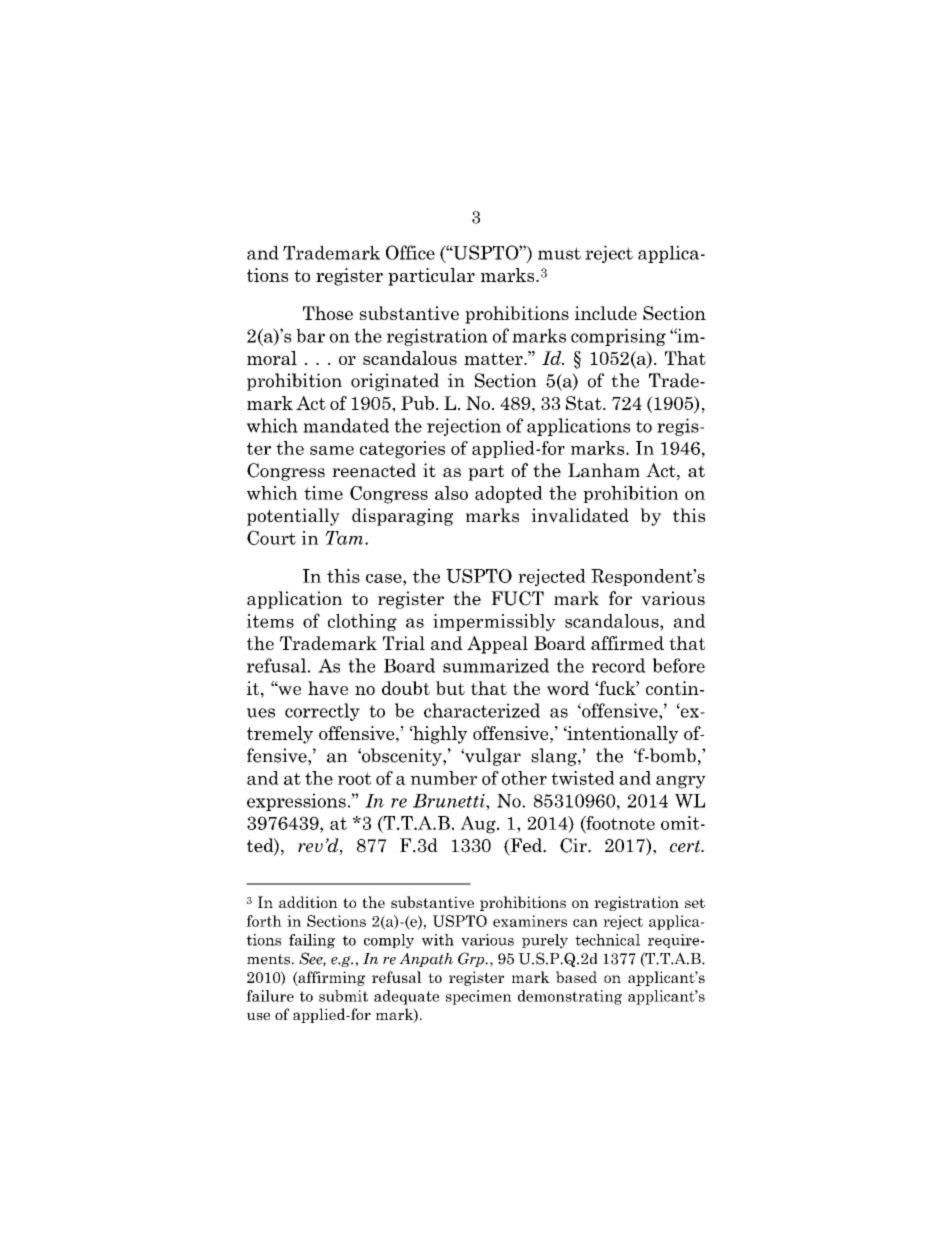  I want to click on Office, so click(410, 252).
